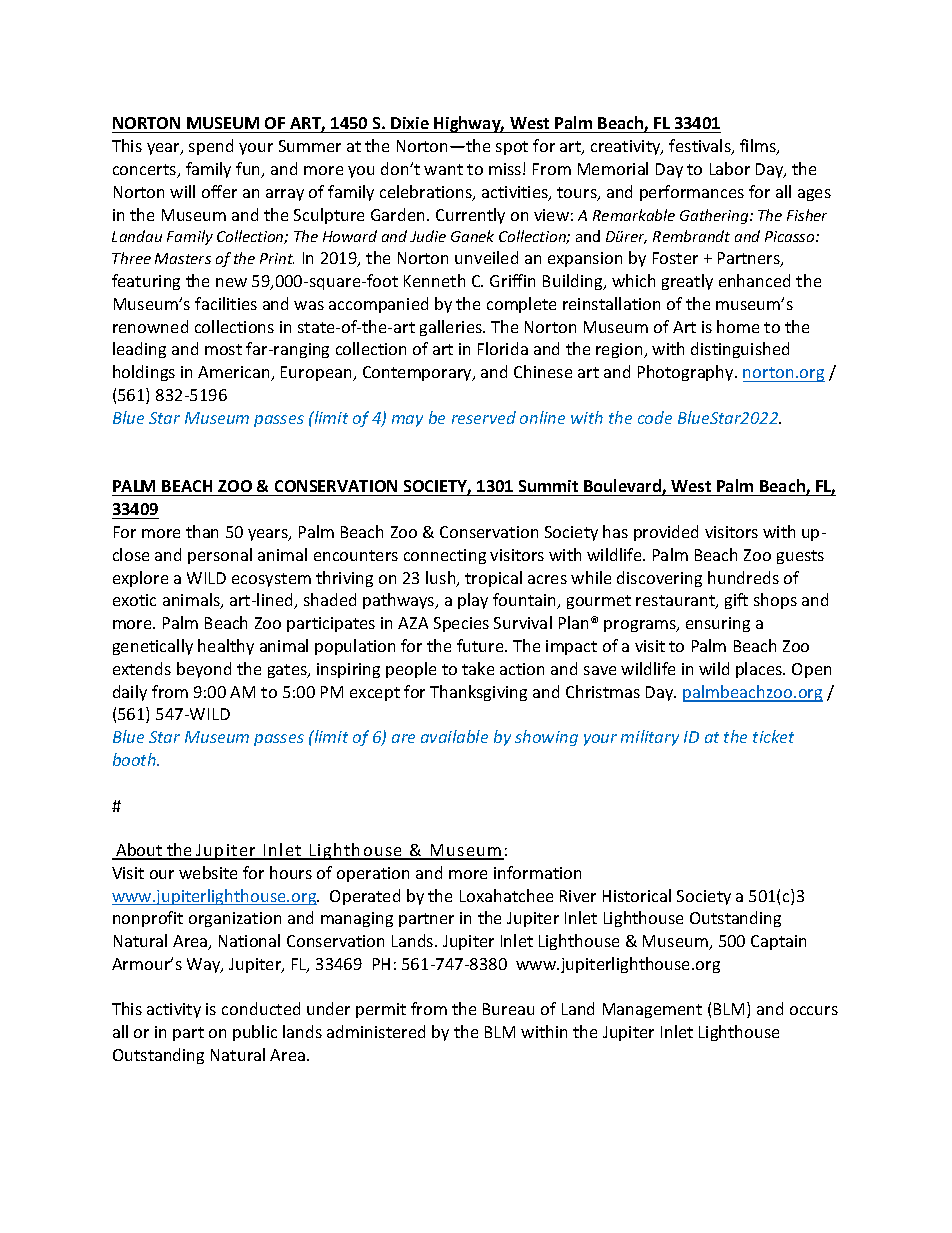 Image resolution: width=952 pixels, height=1233 pixels. I want to click on Bureau, so click(508, 1009).
